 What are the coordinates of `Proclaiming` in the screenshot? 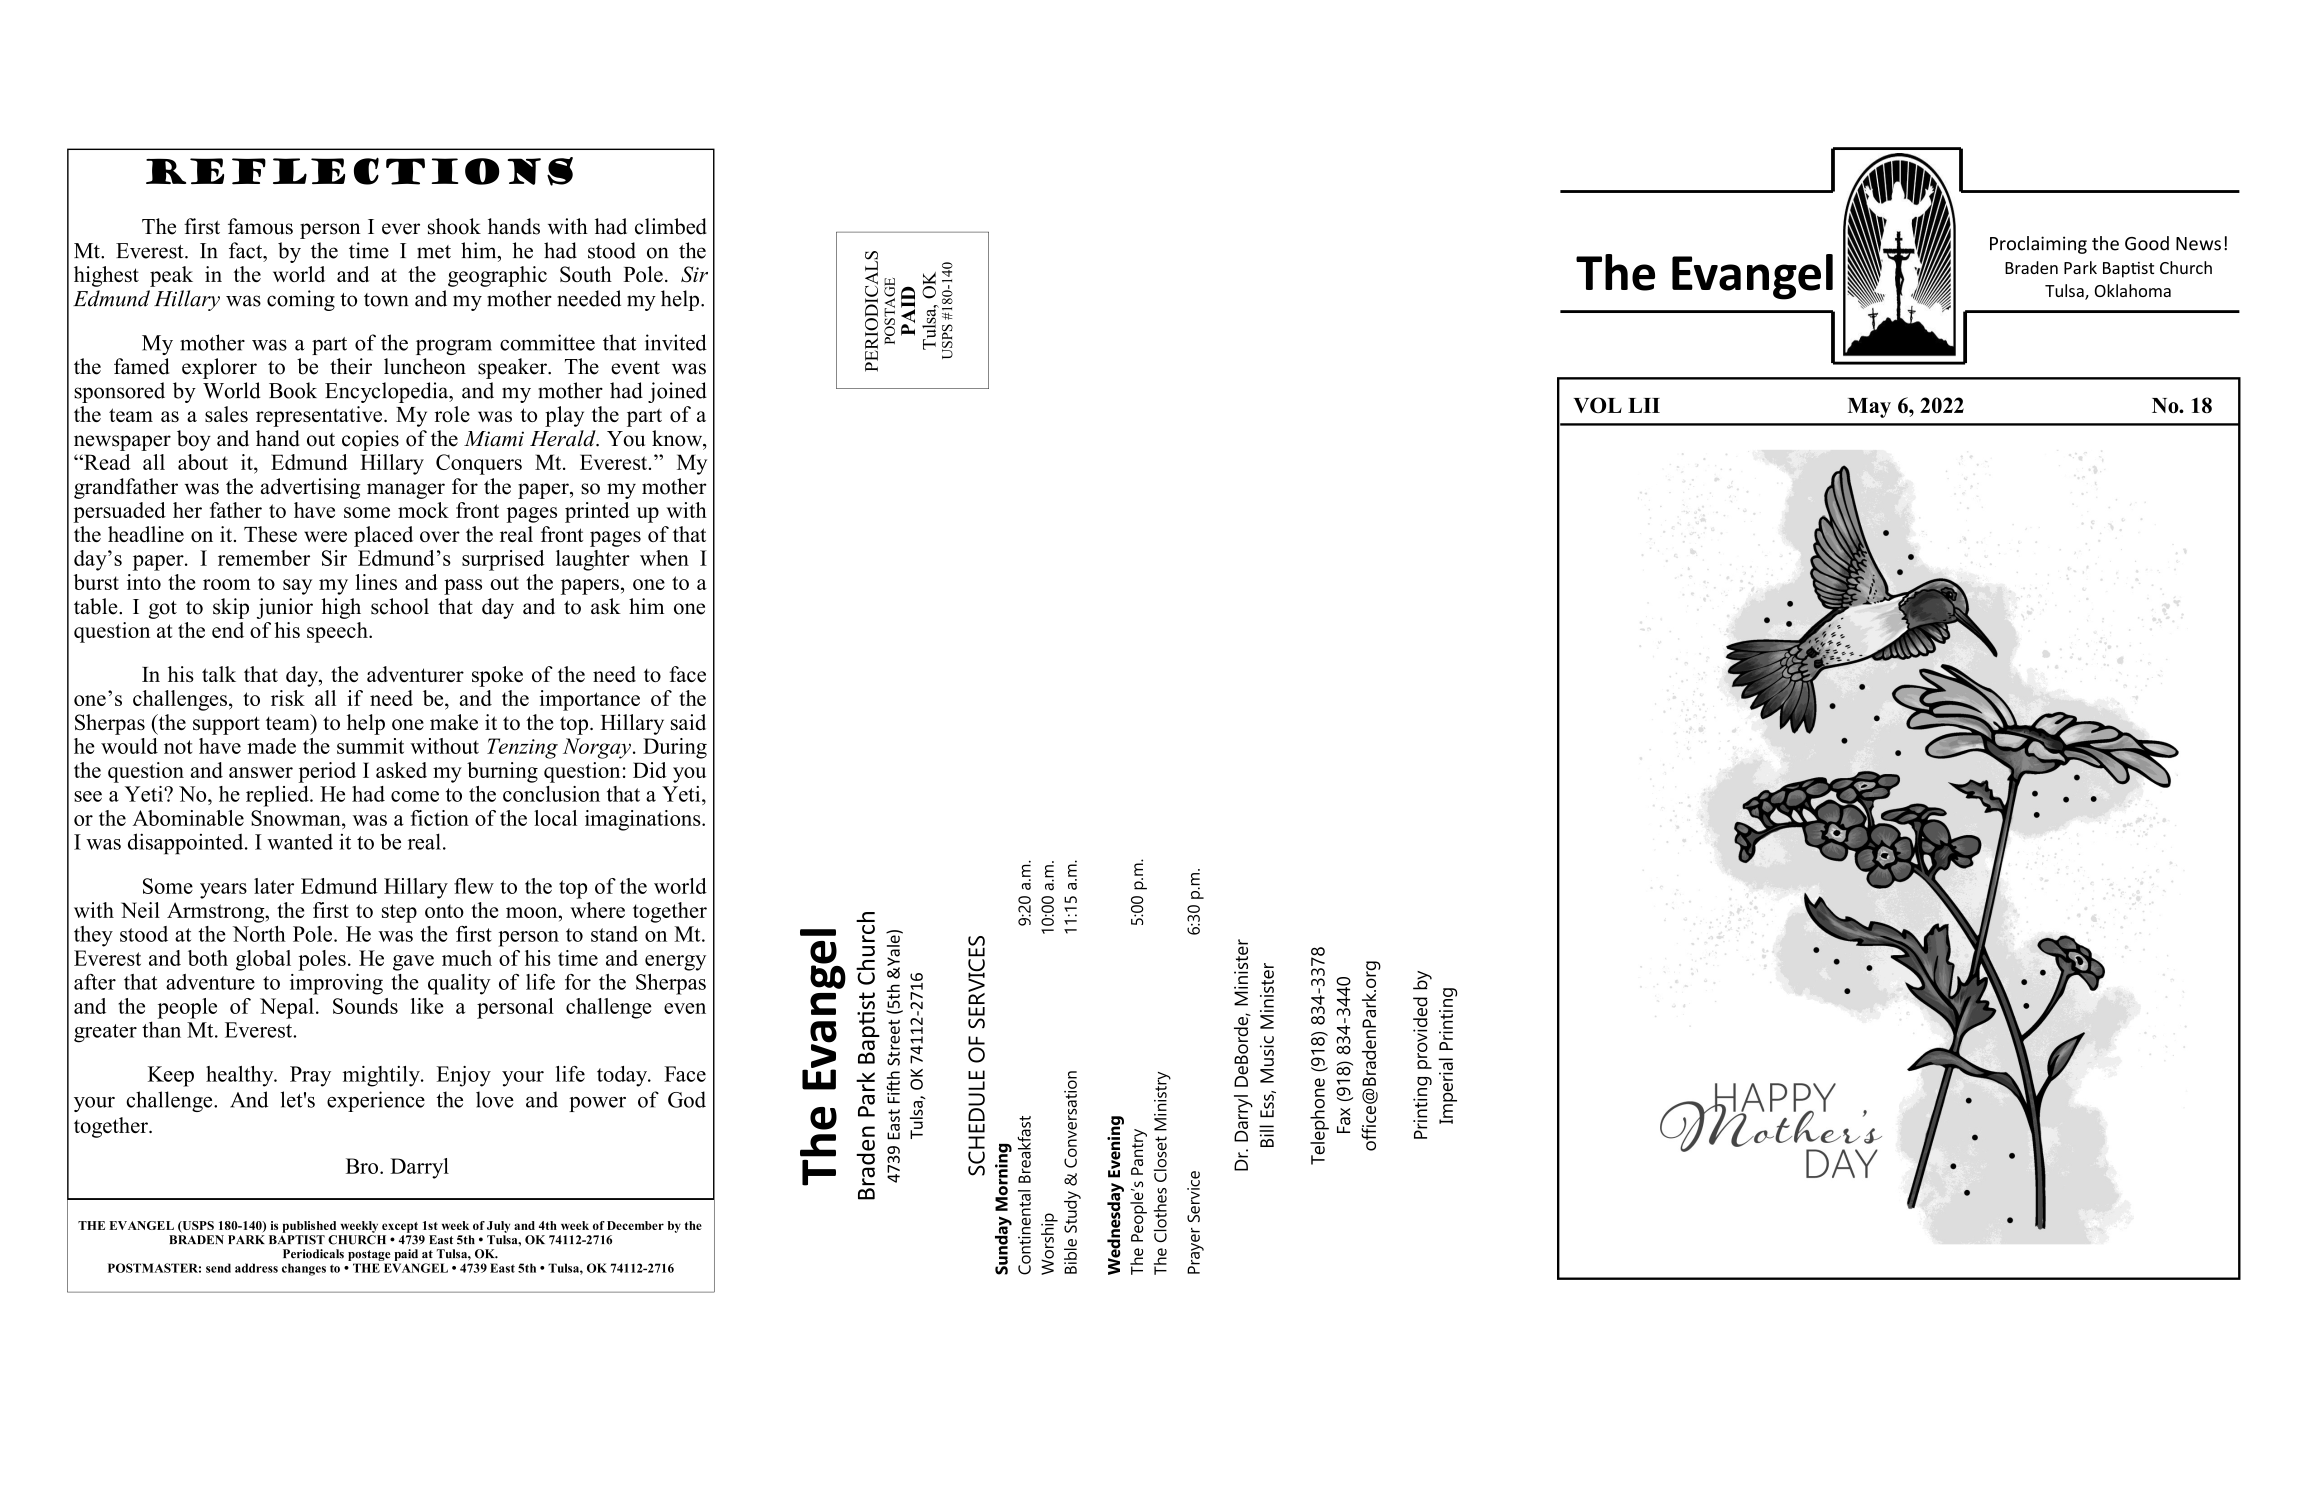 It's located at (2038, 245).
